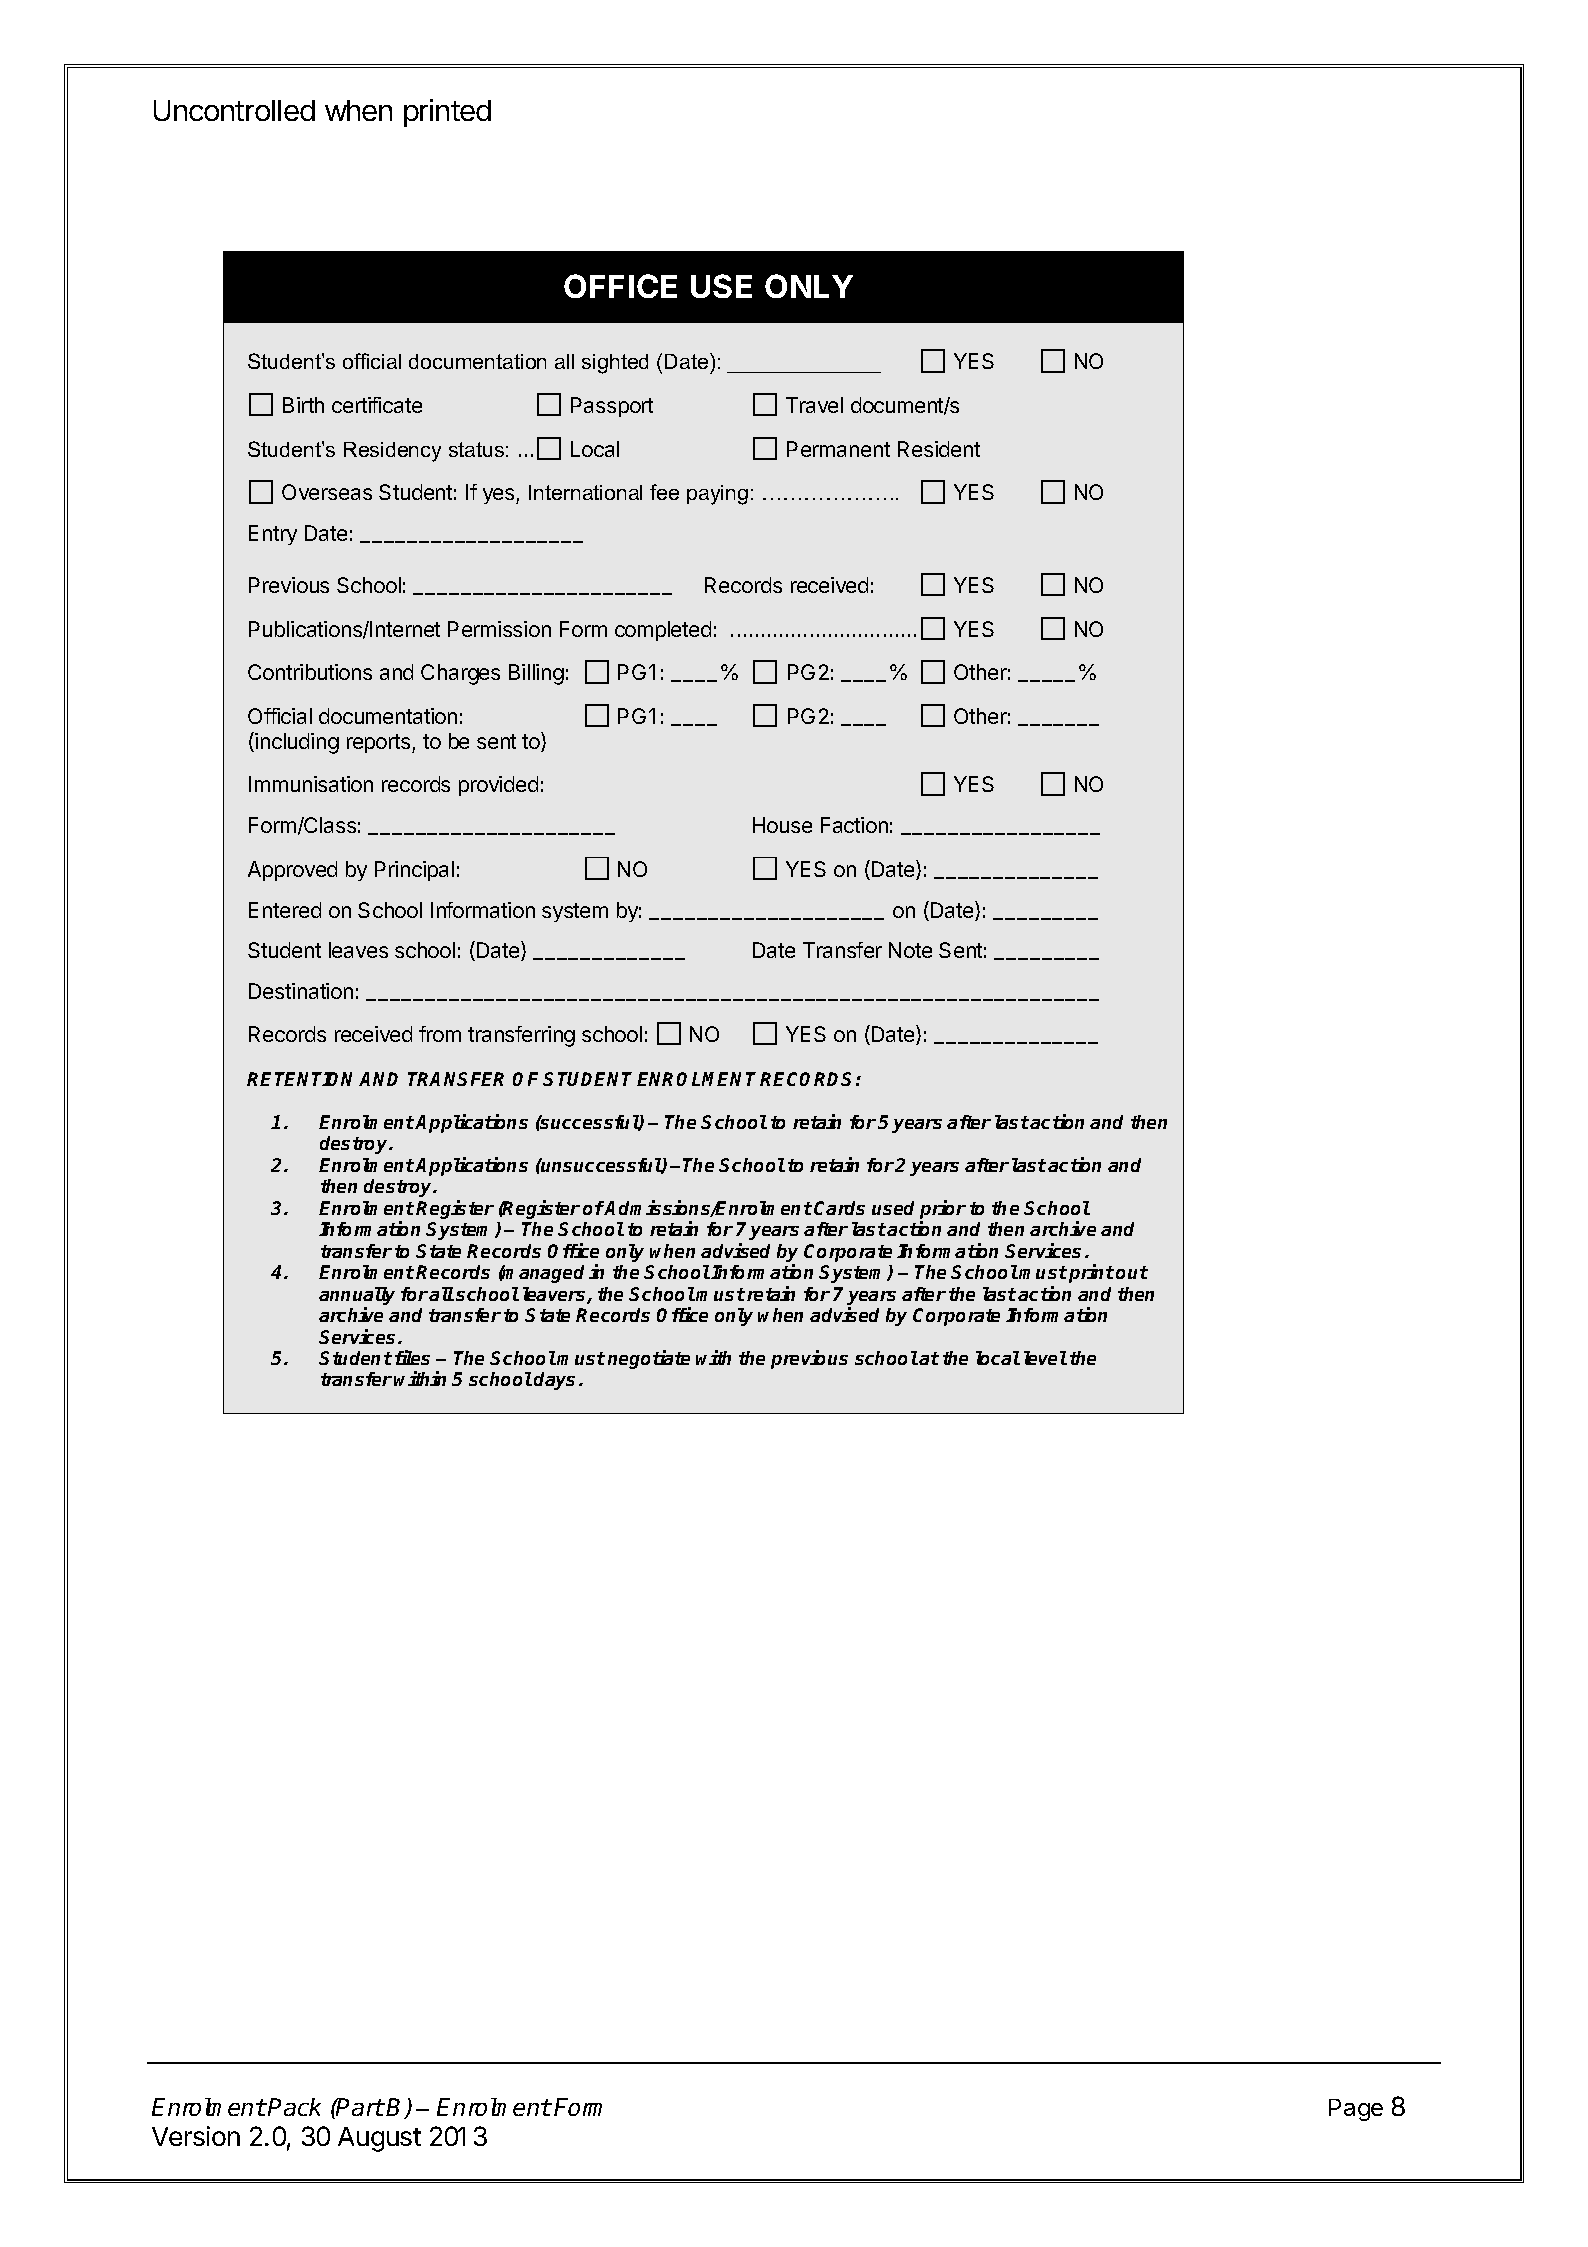 The height and width of the screenshot is (2247, 1588). Describe the element at coordinates (717, 495) in the screenshot. I see `paying` at that location.
